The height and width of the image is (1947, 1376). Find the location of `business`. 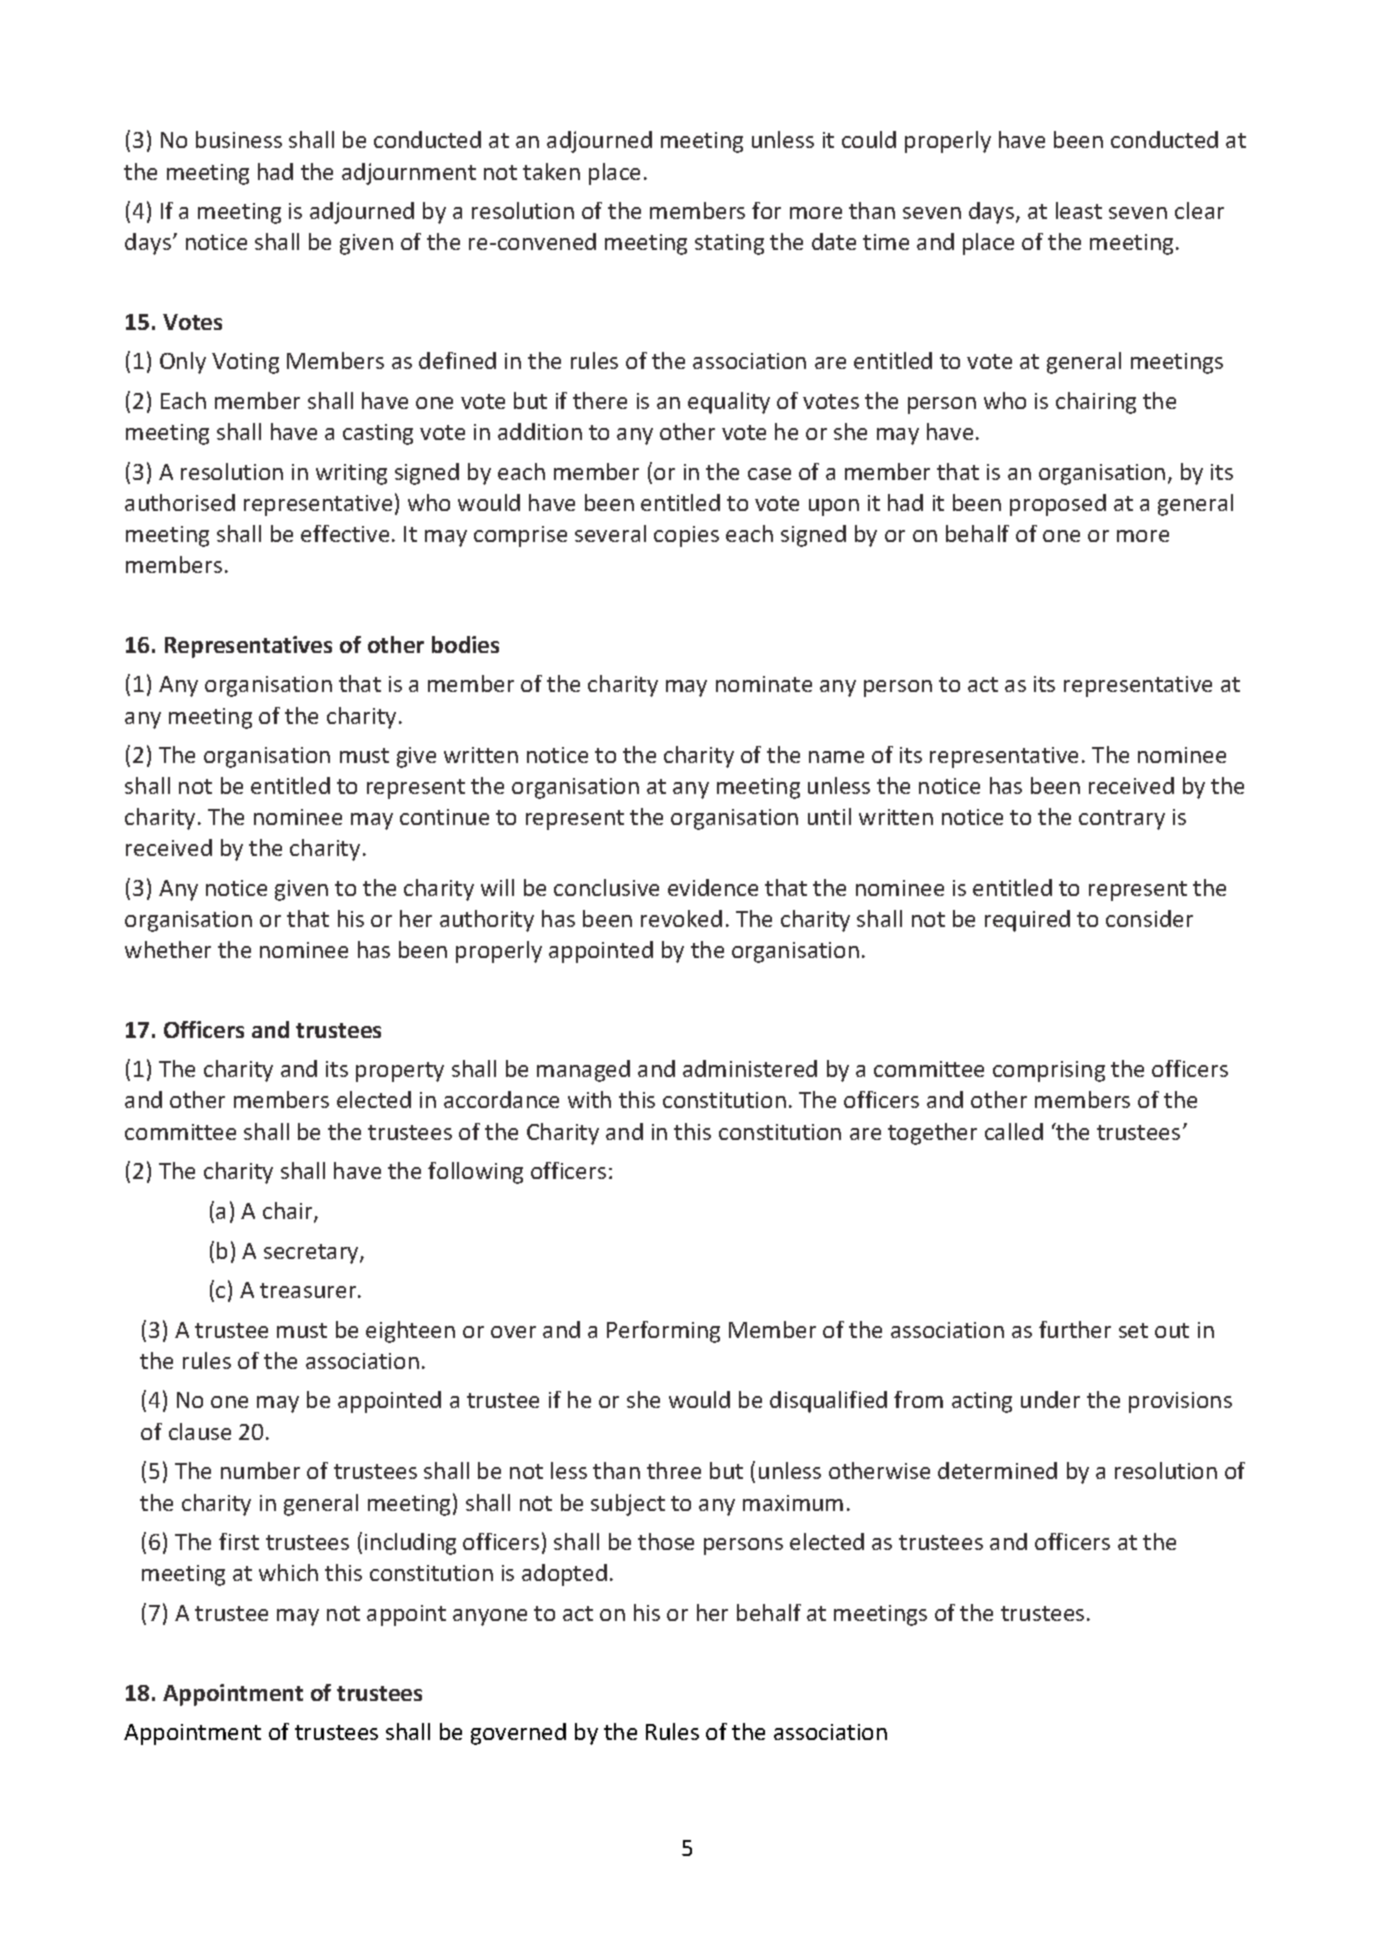

business is located at coordinates (239, 139).
